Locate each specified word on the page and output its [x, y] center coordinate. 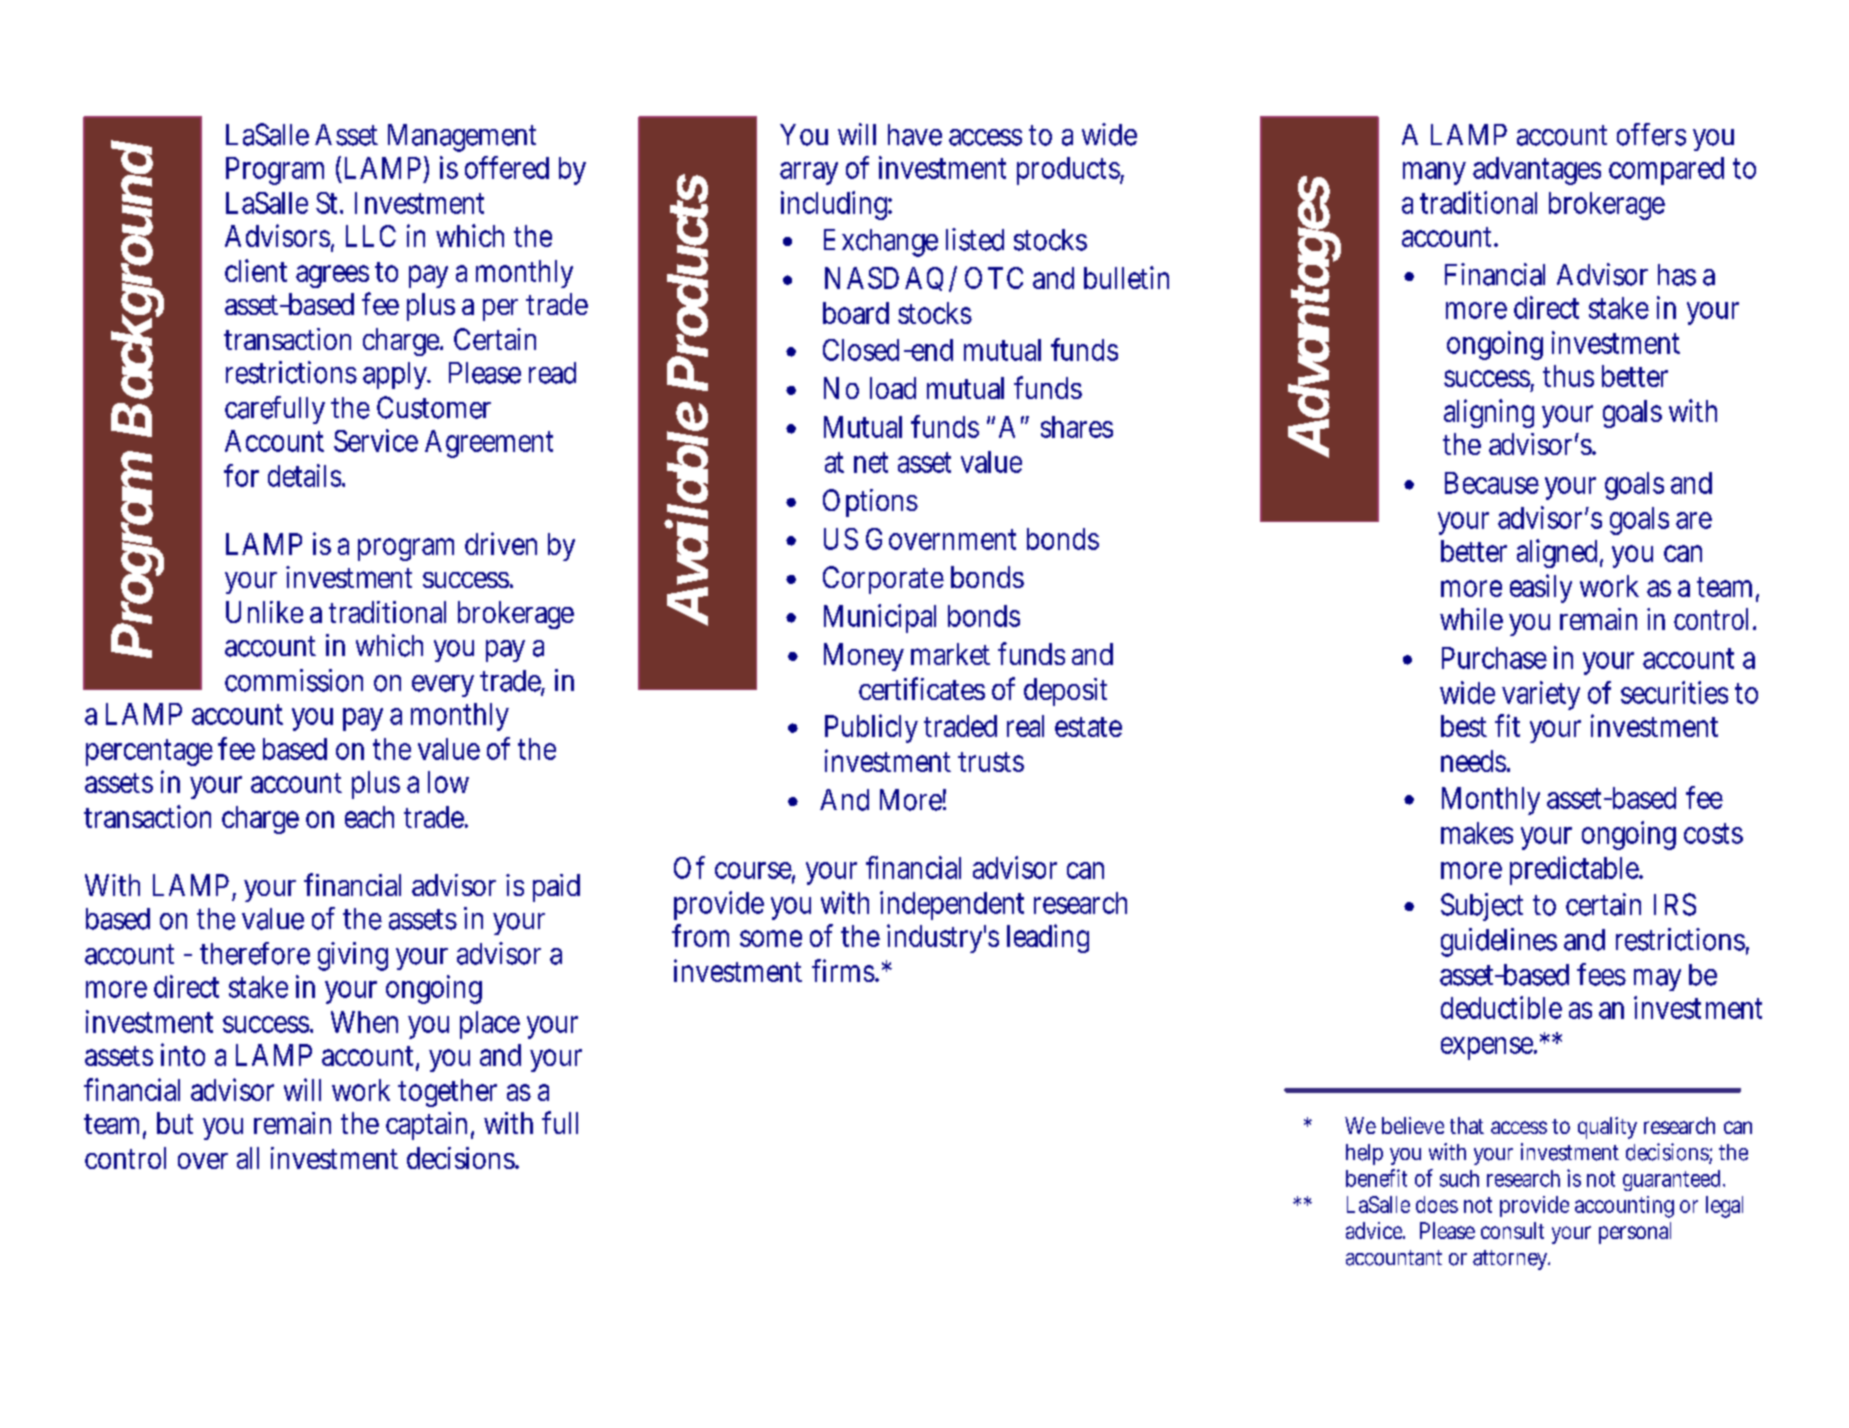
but [175, 1123]
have [915, 135]
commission [294, 680]
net [871, 462]
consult [1512, 1230]
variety [1541, 695]
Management [462, 138]
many [1434, 173]
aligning [1489, 413]
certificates [922, 688]
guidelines [1499, 942]
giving [353, 956]
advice [1375, 1230]
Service [376, 440]
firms [845, 970]
